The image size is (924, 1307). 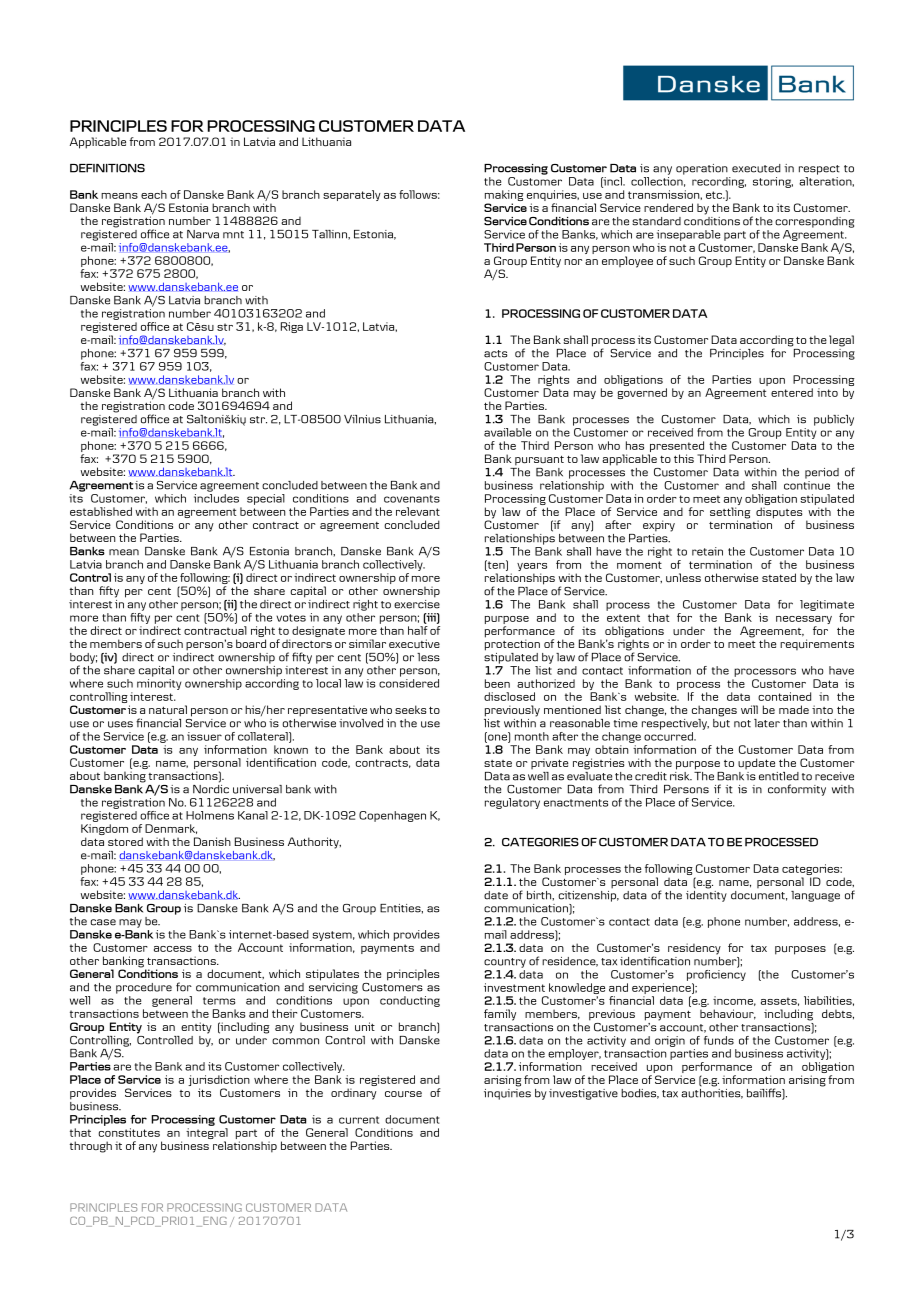 I want to click on each, so click(x=154, y=194).
